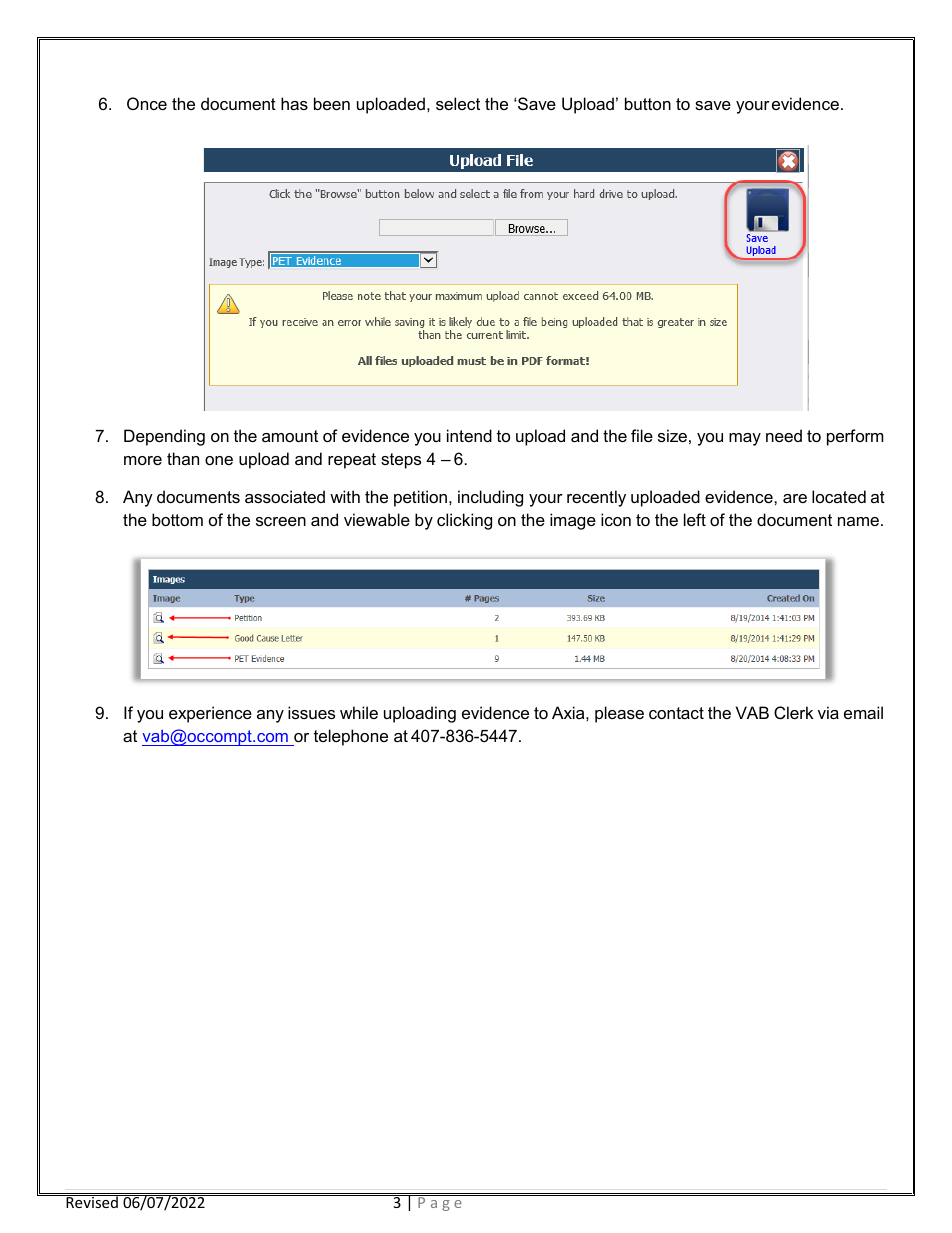 This screenshot has width=952, height=1233. What do you see at coordinates (92, 1201) in the screenshot?
I see `Revised` at bounding box center [92, 1201].
